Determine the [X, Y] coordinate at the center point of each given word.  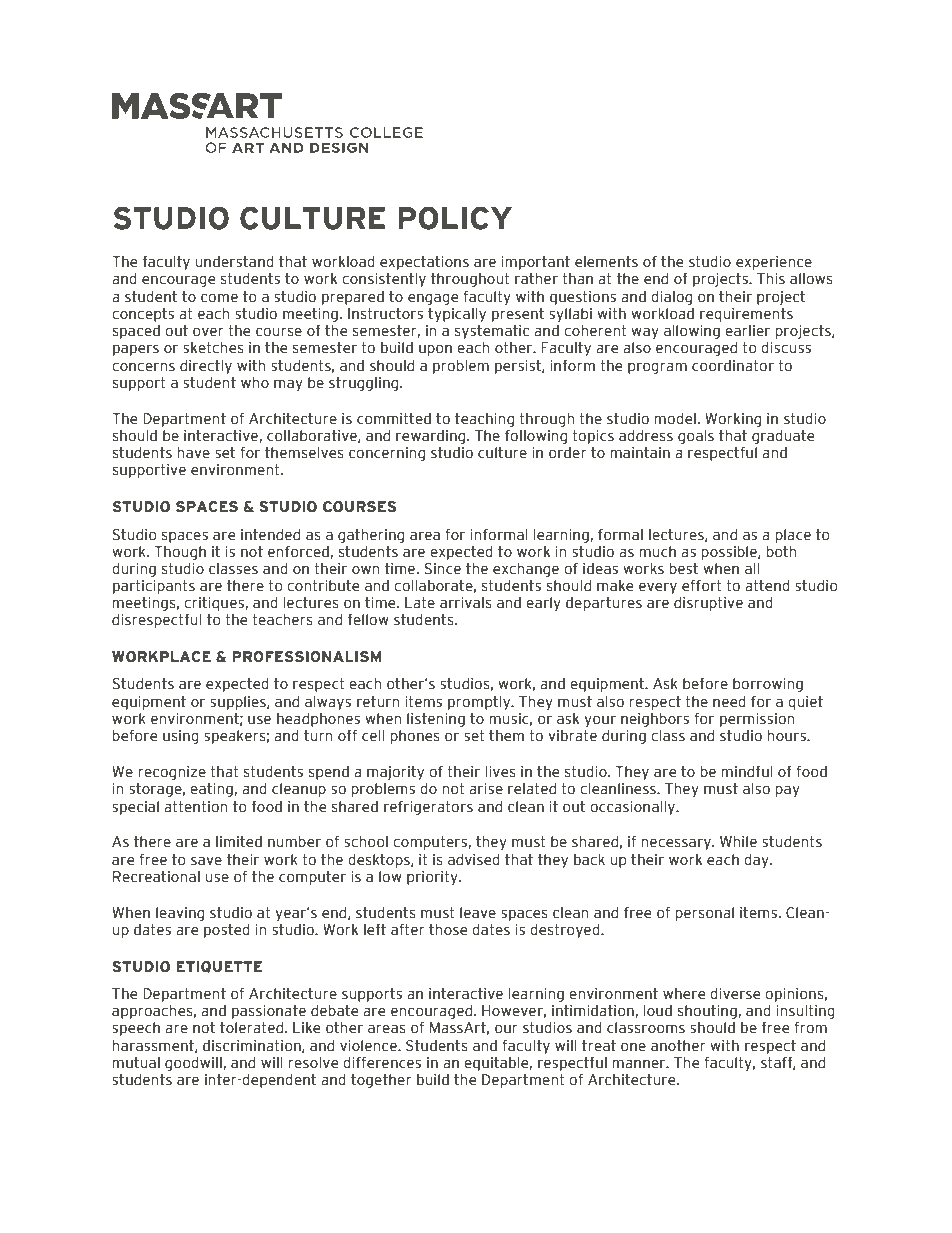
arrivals [466, 603]
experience [774, 263]
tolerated [251, 1028]
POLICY [455, 218]
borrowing [768, 685]
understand [234, 262]
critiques [214, 604]
